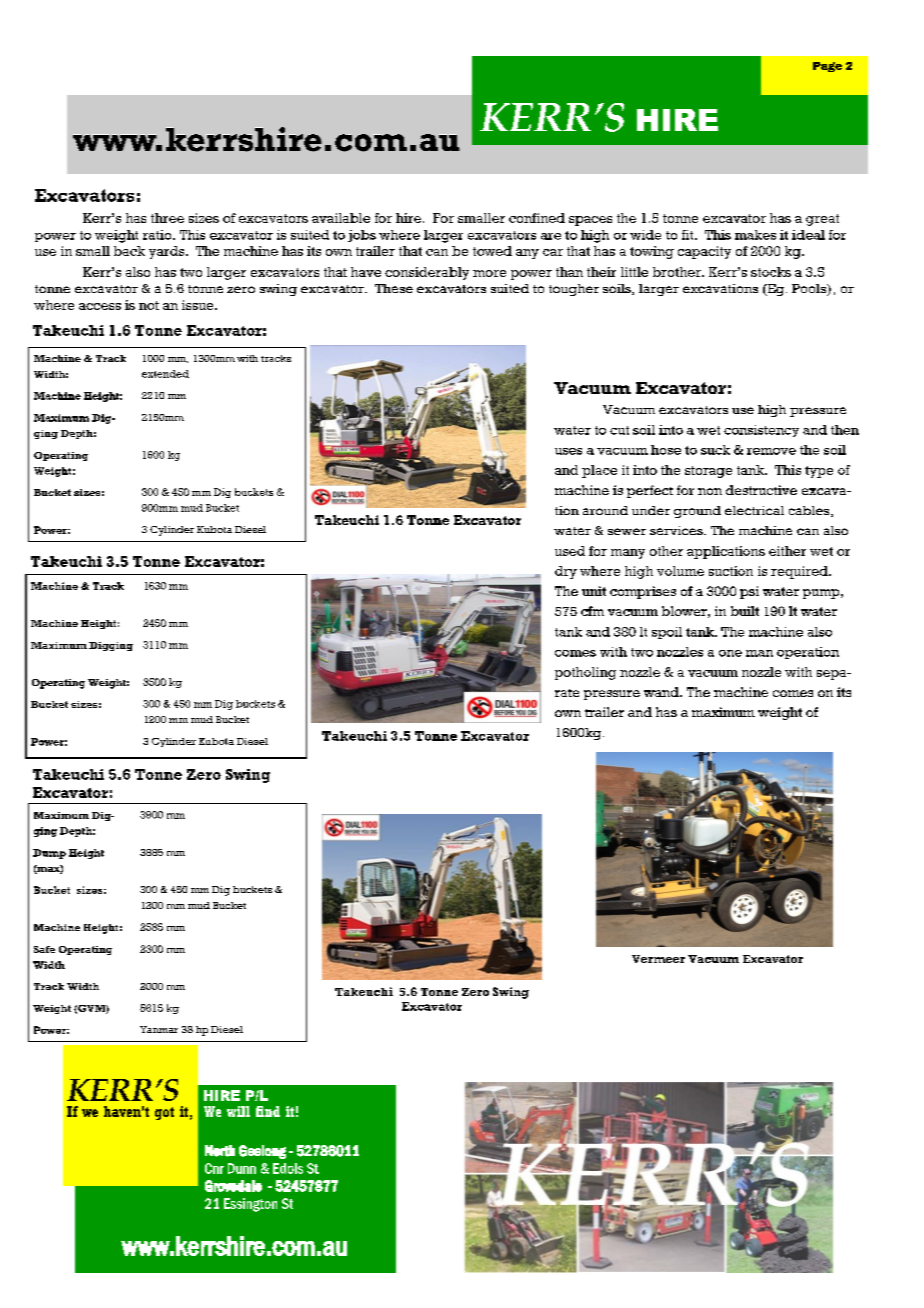  What do you see at coordinates (164, 1113) in the image?
I see `got` at bounding box center [164, 1113].
